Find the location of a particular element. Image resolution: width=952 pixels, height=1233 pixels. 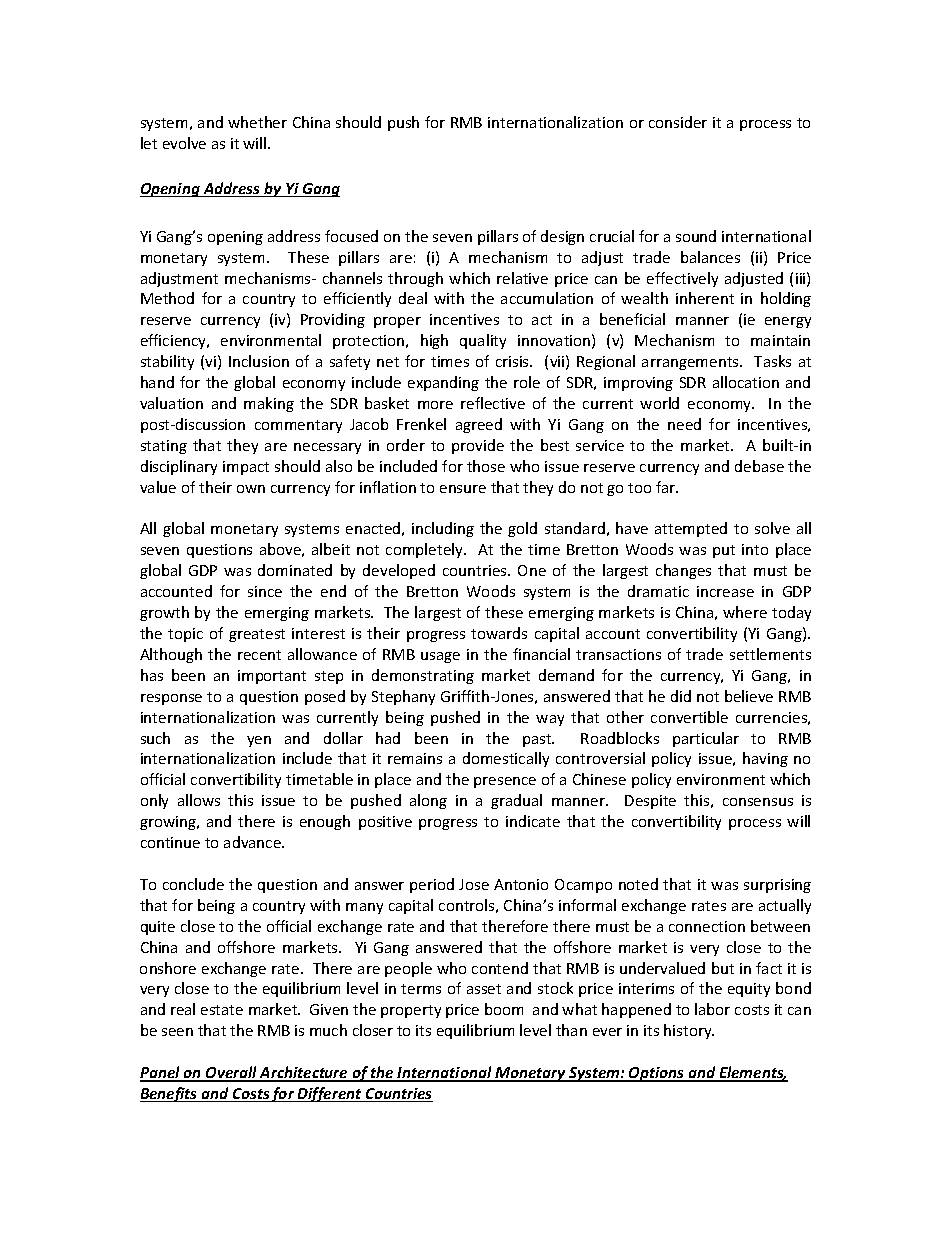

consider is located at coordinates (678, 122).
